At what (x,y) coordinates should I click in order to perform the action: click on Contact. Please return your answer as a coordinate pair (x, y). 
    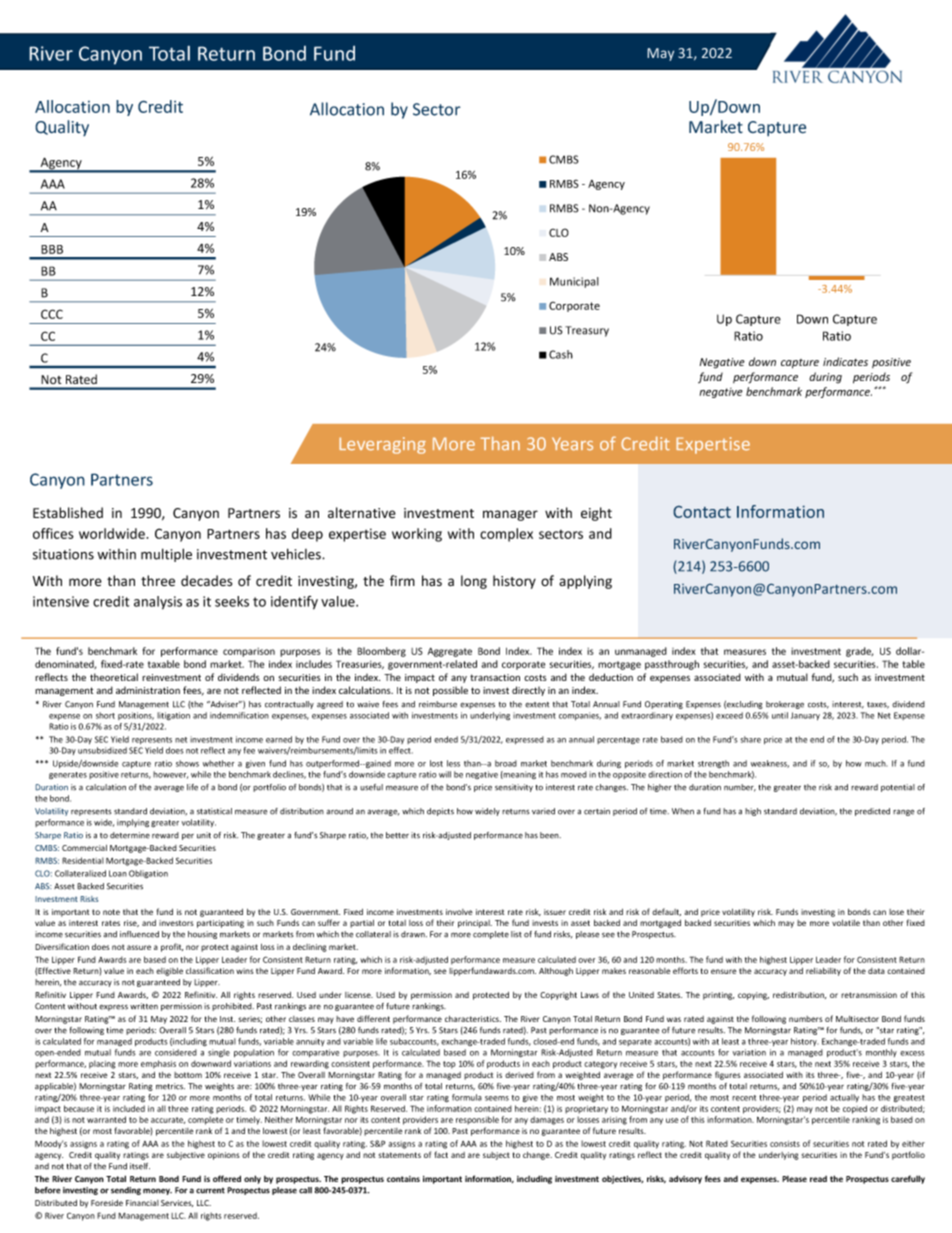
    Looking at the image, I should click on (702, 511).
